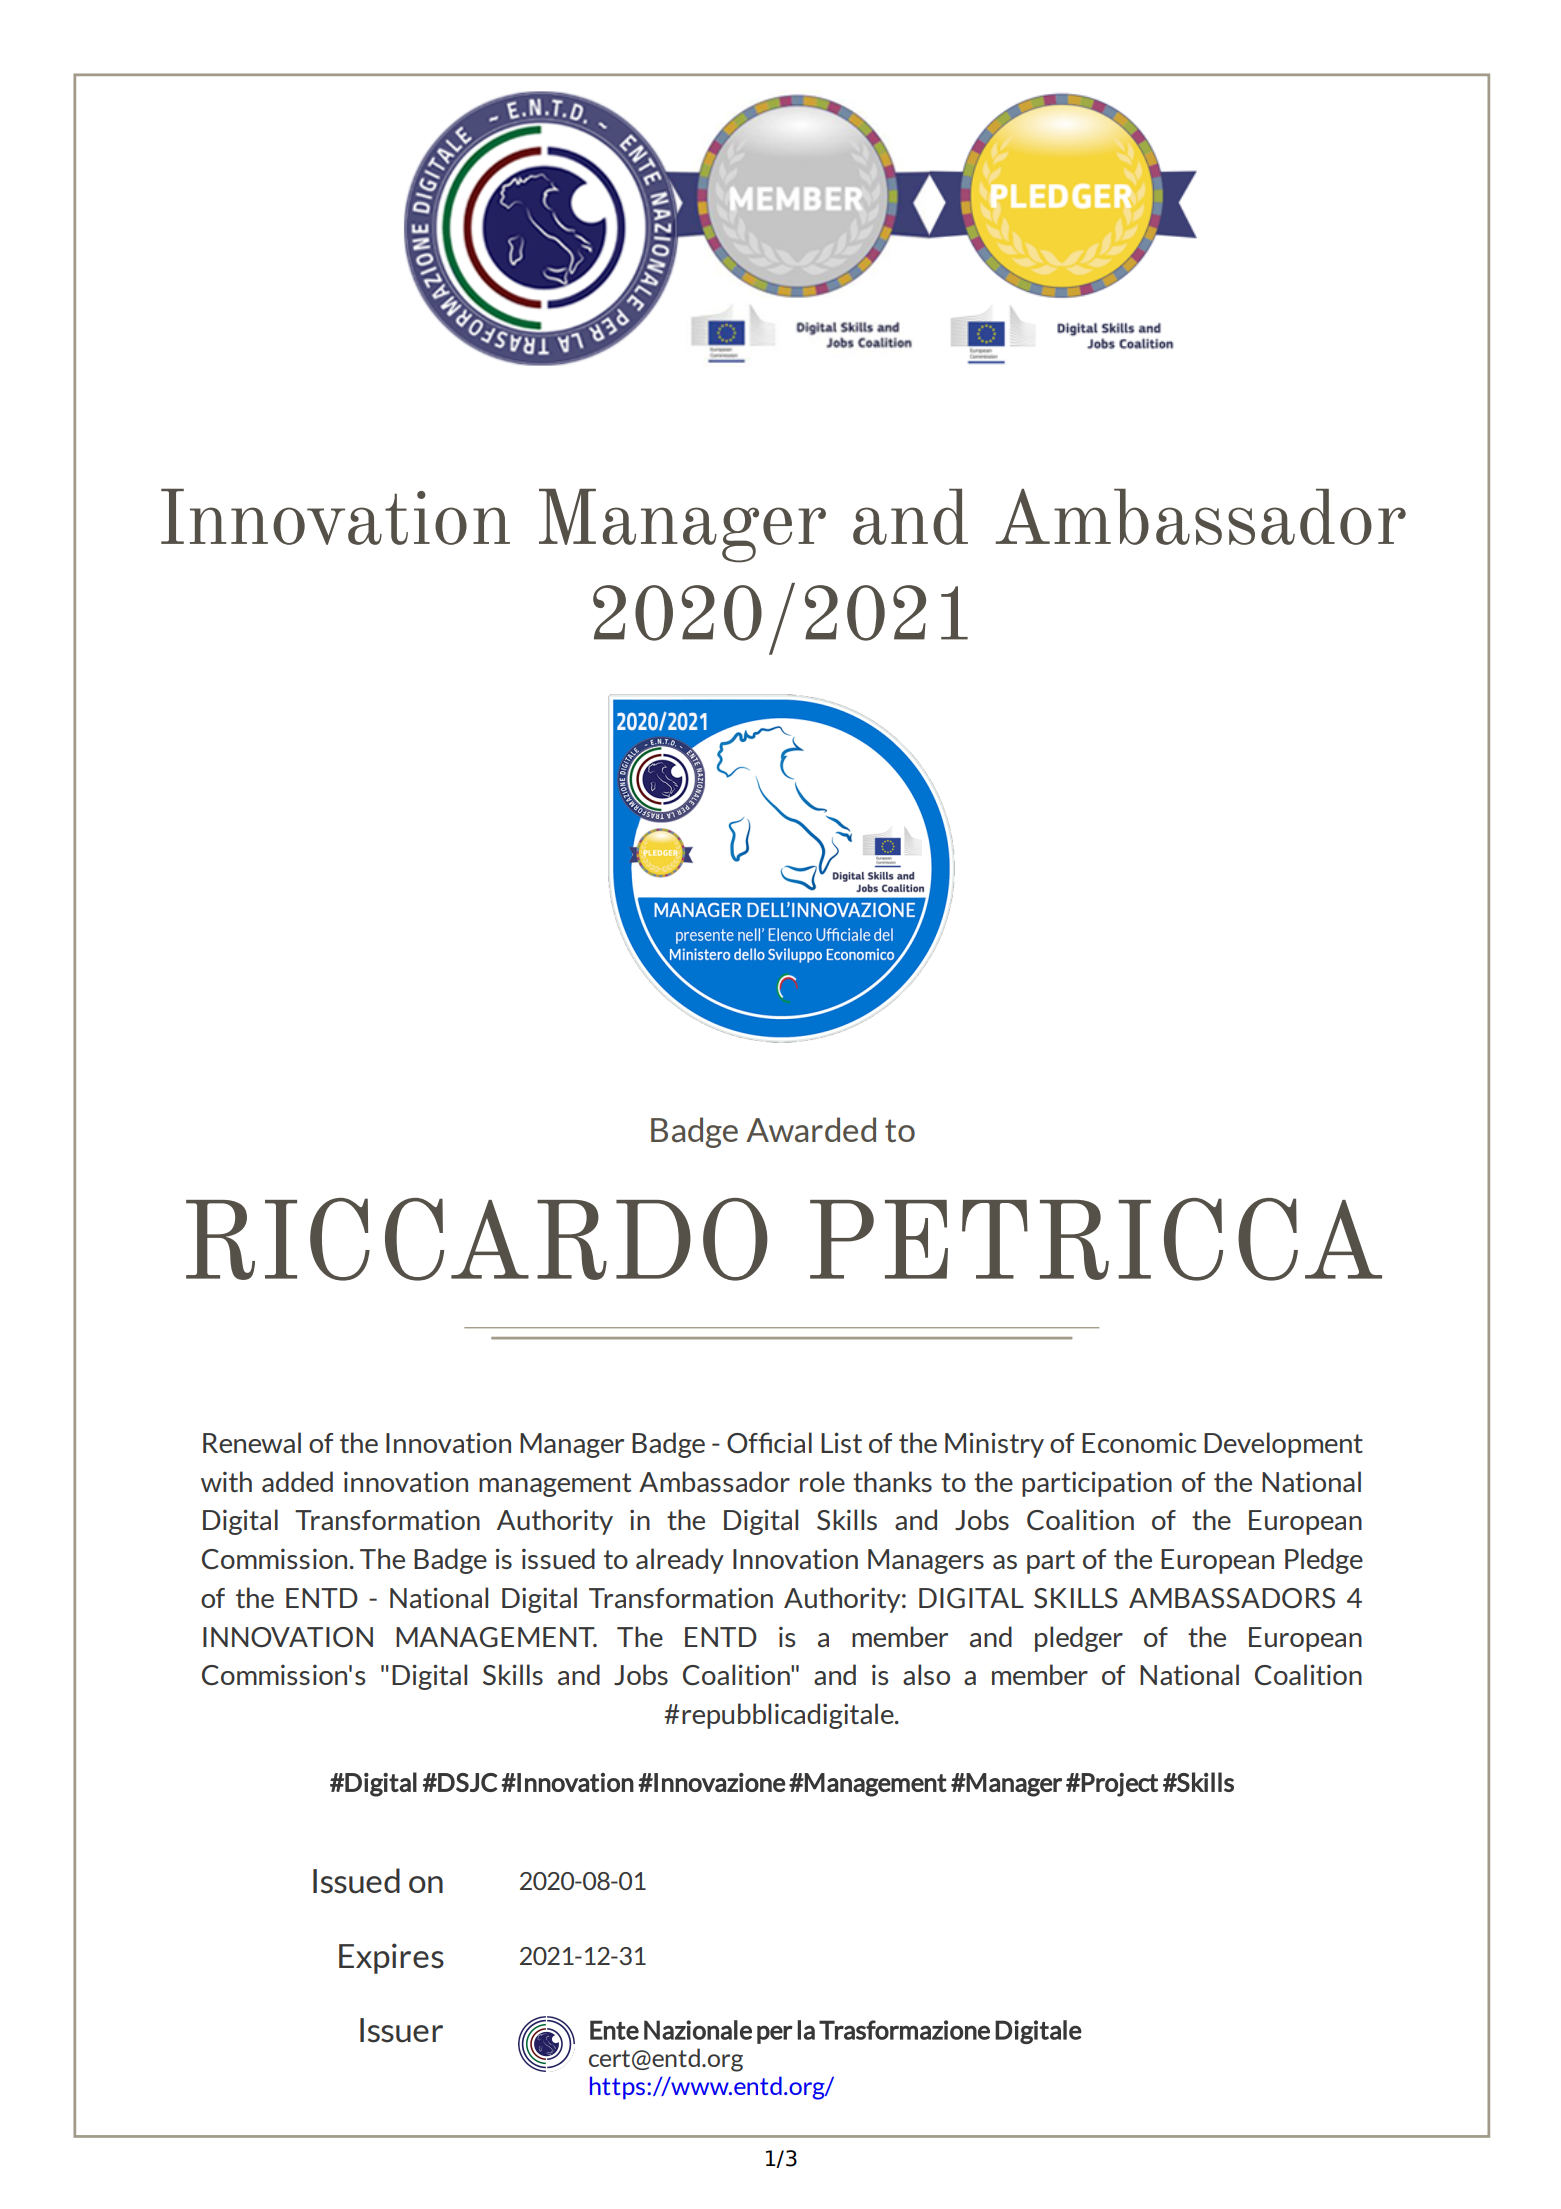 This screenshot has height=2209, width=1561. What do you see at coordinates (1139, 1442) in the screenshot?
I see `Economic` at bounding box center [1139, 1442].
